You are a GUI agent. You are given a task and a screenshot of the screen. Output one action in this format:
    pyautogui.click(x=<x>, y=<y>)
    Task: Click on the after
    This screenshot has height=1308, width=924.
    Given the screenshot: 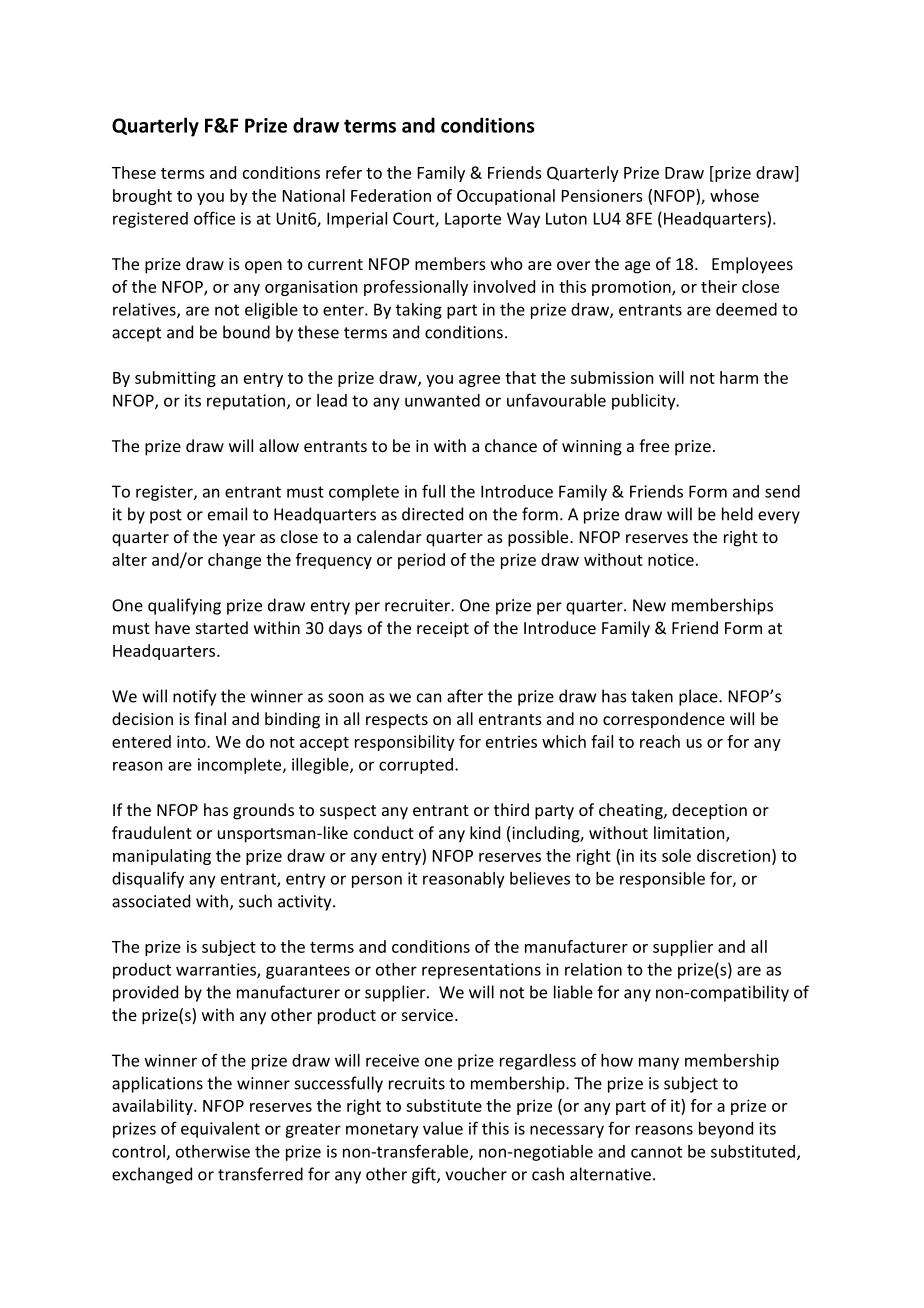 What is the action you would take?
    pyautogui.click(x=465, y=696)
